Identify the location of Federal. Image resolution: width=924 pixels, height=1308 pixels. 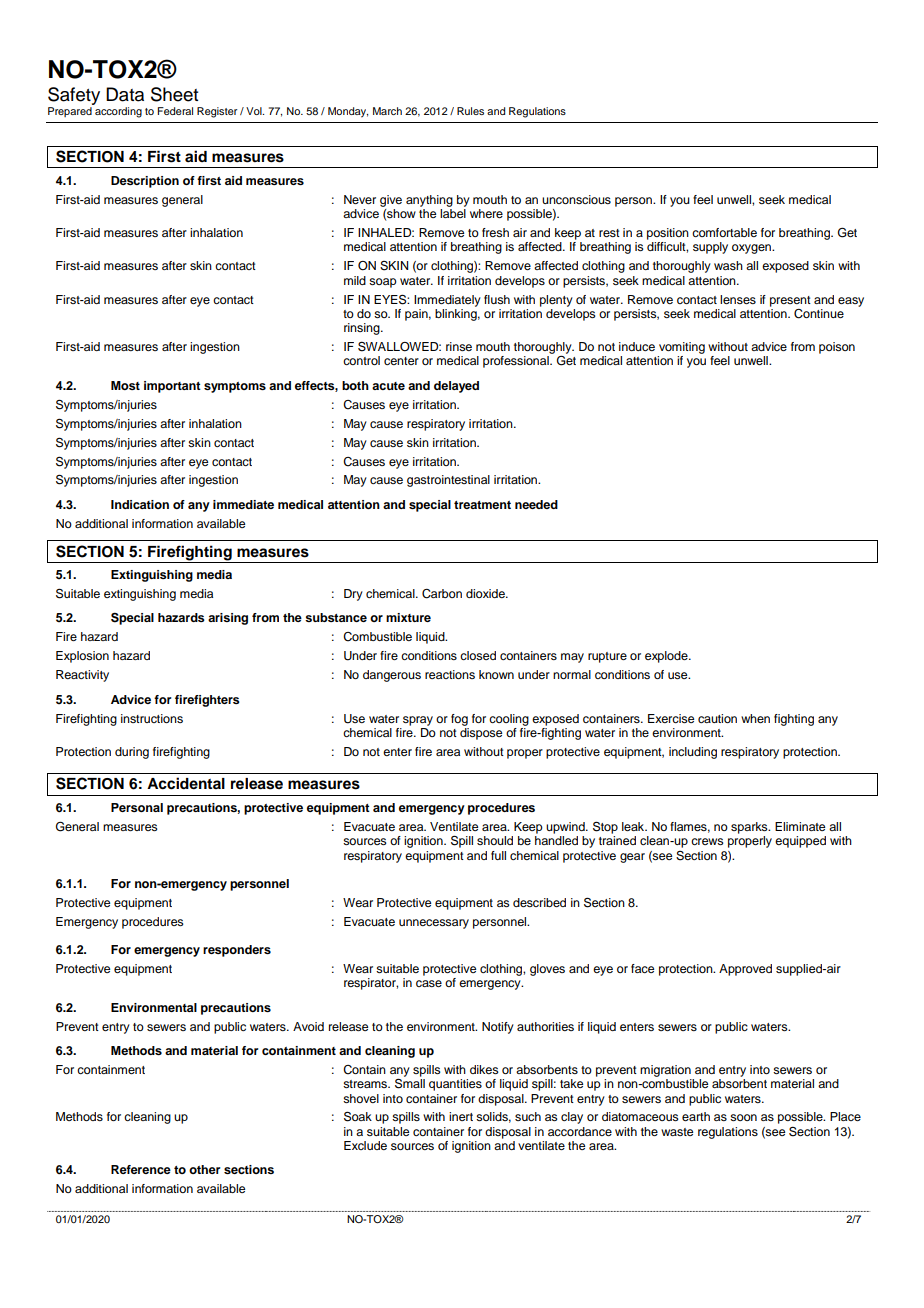
(175, 111).
